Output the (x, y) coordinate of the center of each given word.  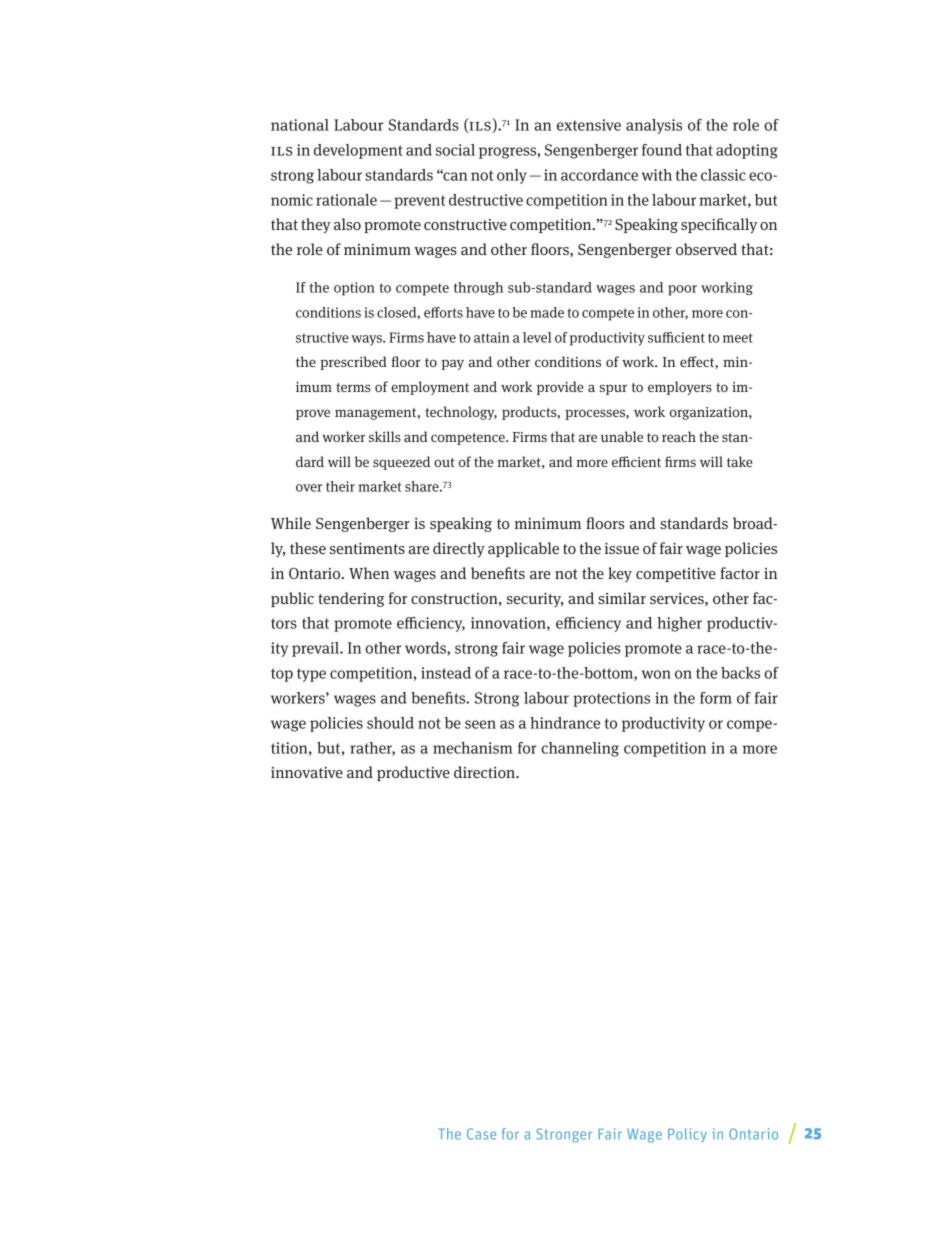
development (358, 151)
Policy (687, 1135)
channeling (580, 749)
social (455, 150)
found (662, 150)
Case (481, 1134)
